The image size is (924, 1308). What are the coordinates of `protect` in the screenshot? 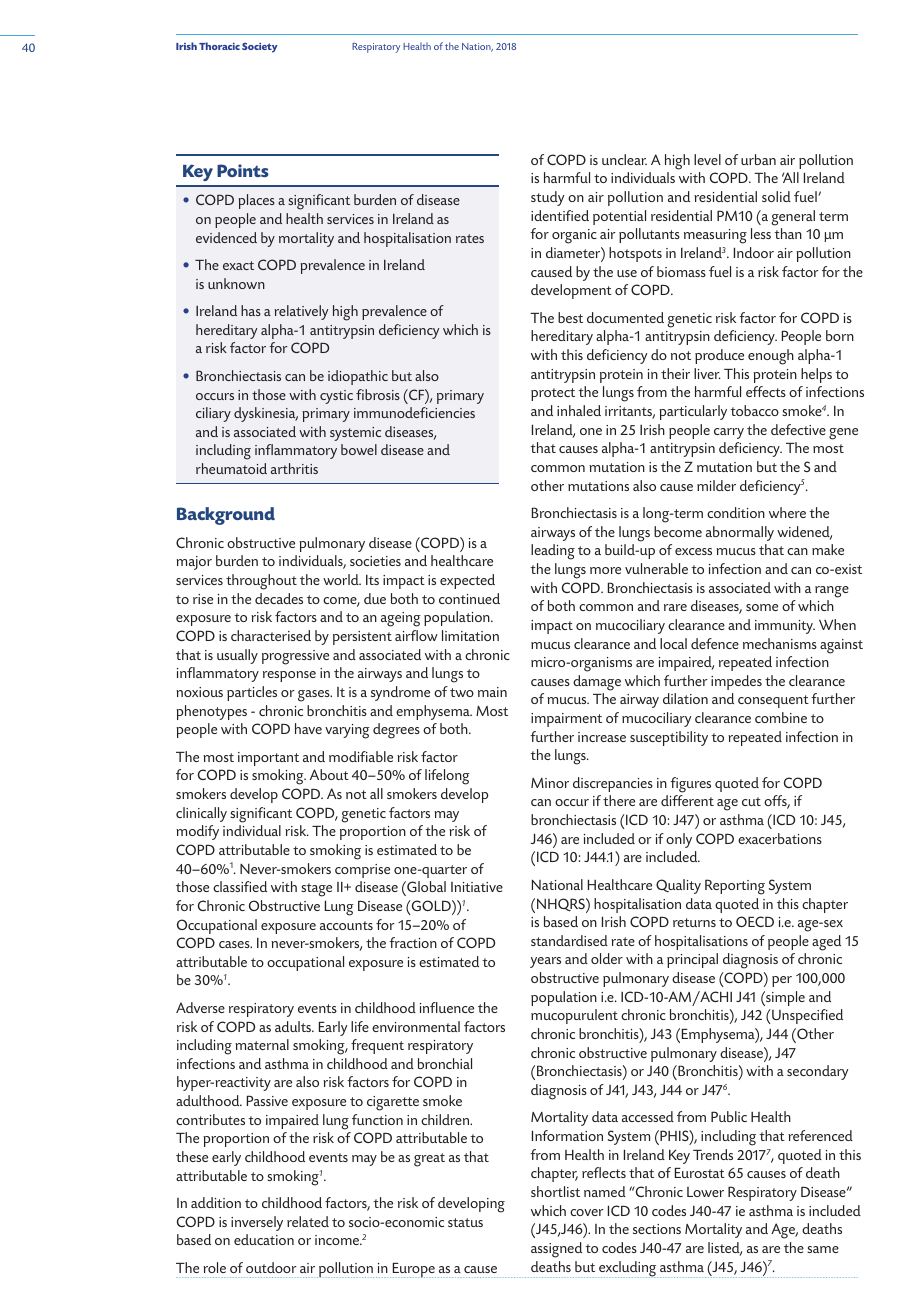 It's located at (553, 394).
